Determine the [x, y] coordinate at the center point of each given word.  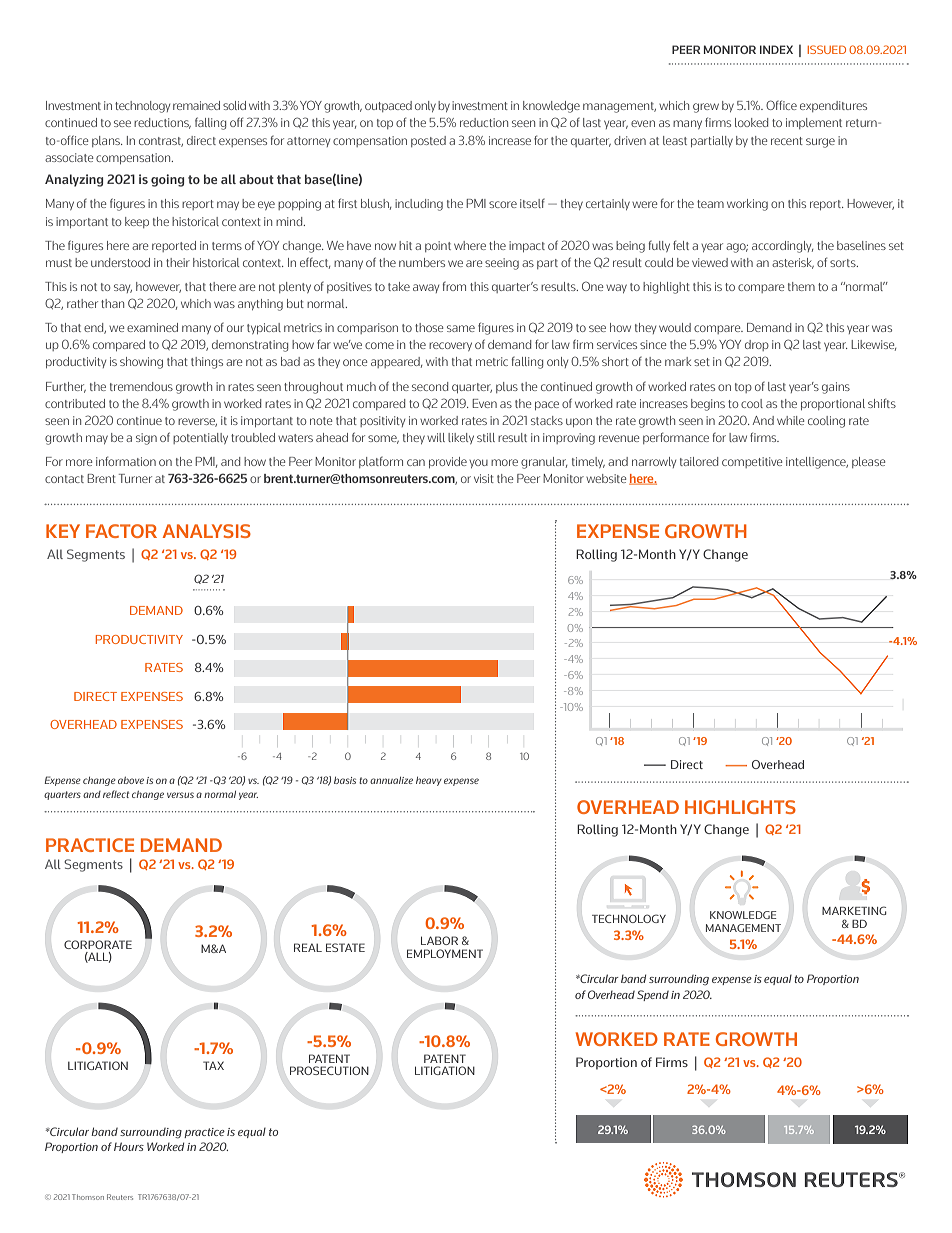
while [791, 420]
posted [428, 141]
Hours [129, 1146]
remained [196, 105]
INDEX [776, 49]
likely [461, 438]
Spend [653, 995]
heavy [429, 781]
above [131, 780]
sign [146, 439]
